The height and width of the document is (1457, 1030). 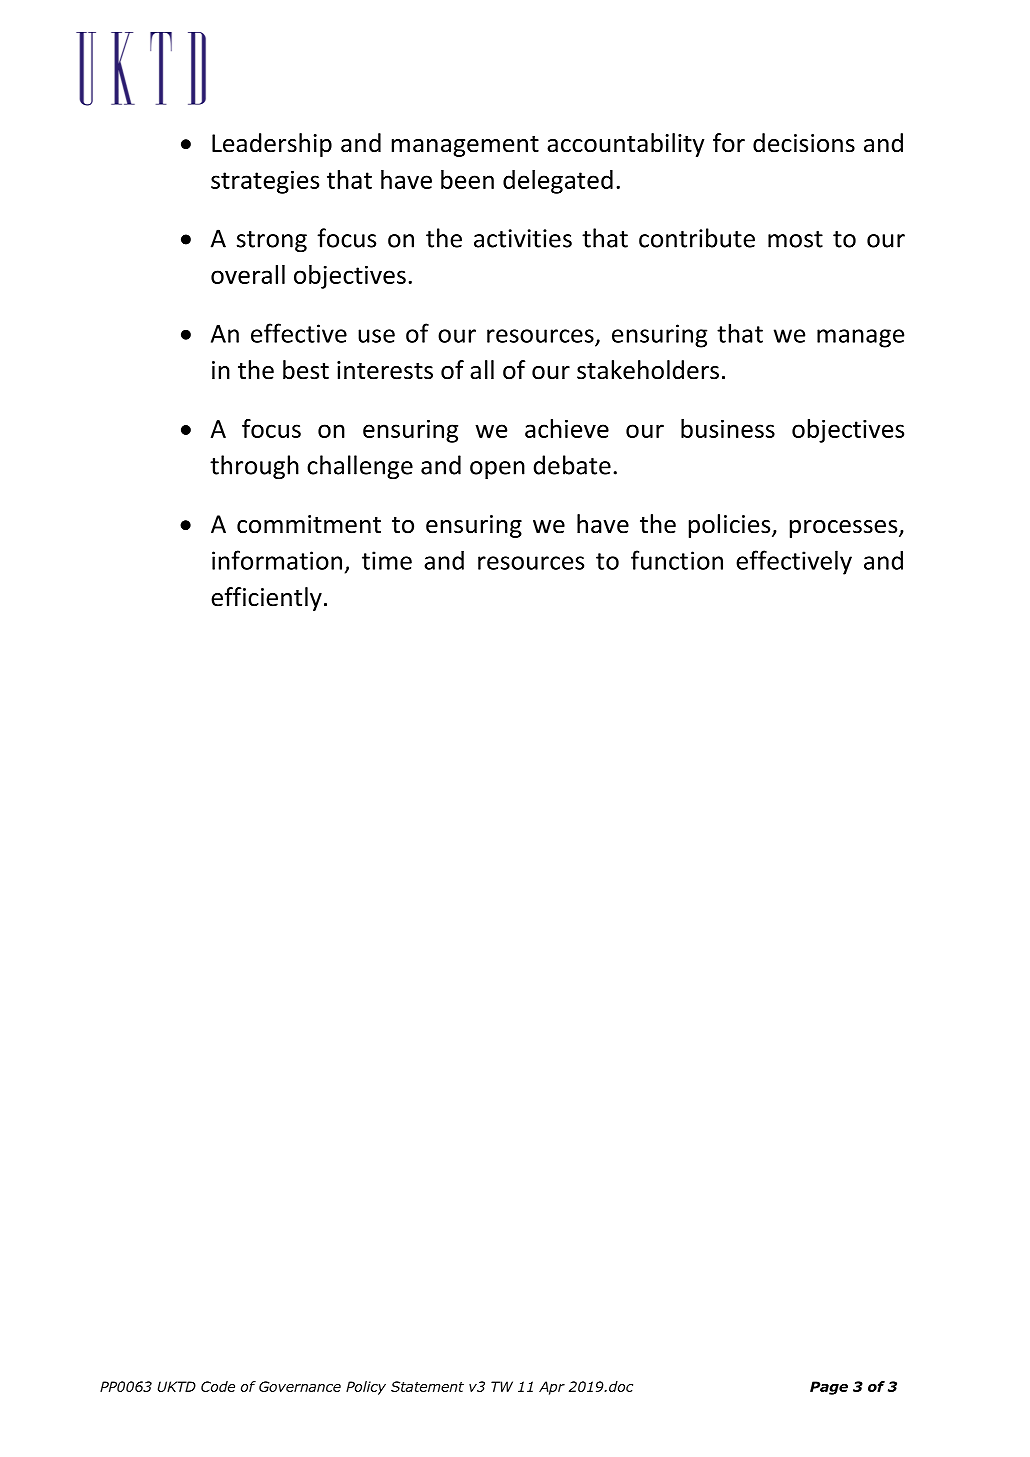 What do you see at coordinates (306, 370) in the document?
I see `best` at bounding box center [306, 370].
